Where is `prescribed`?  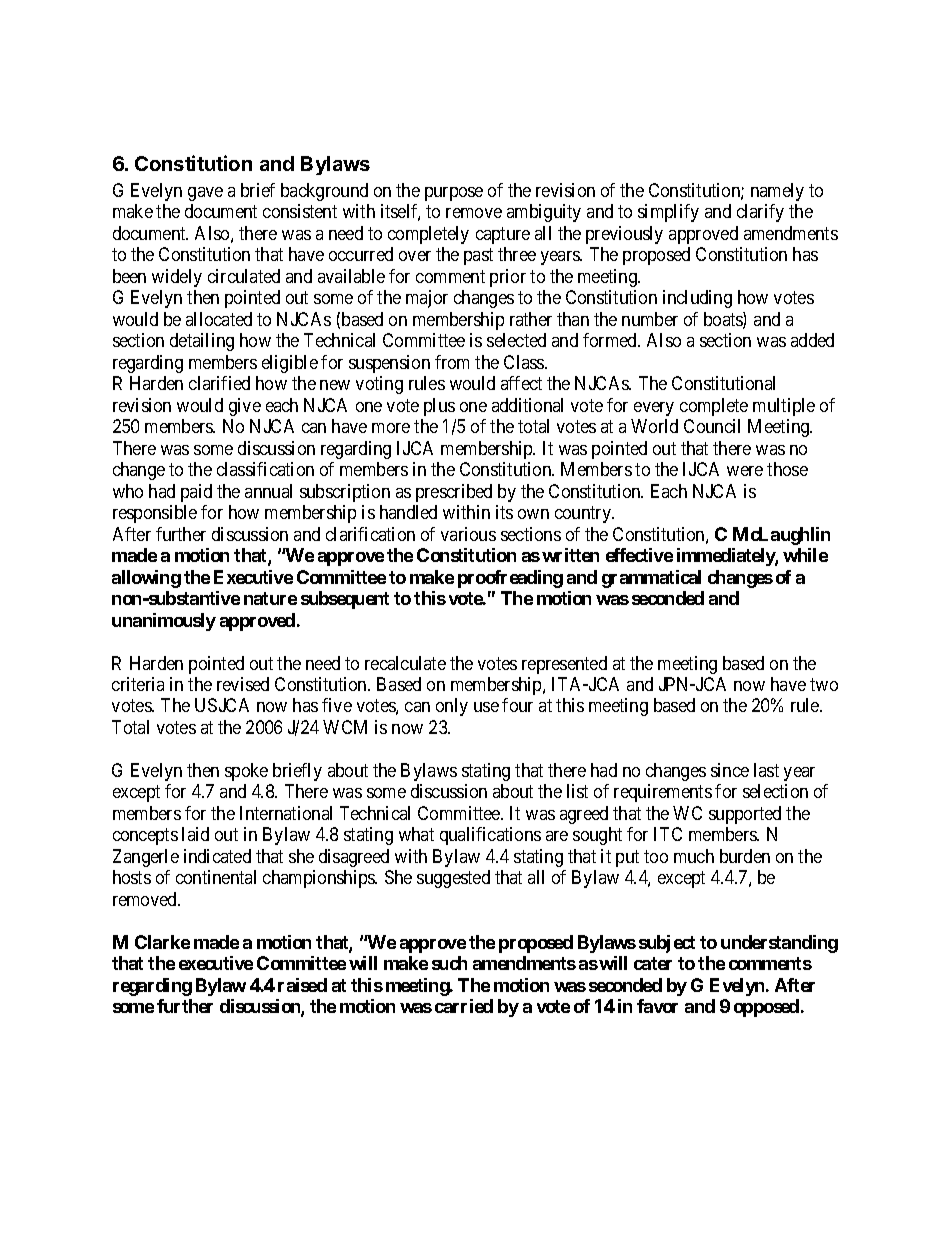
prescribed is located at coordinates (454, 493).
